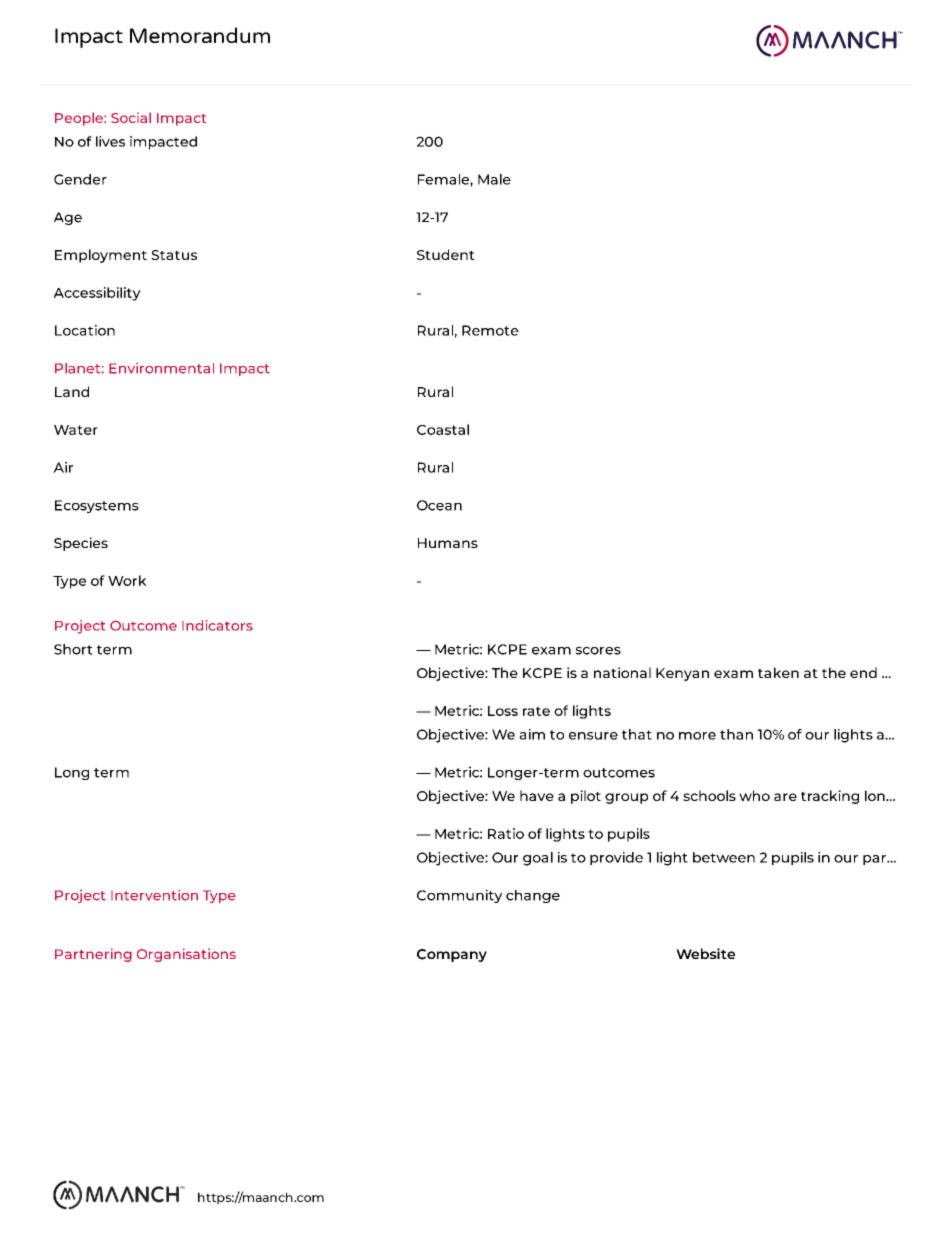 This image has height=1233, width=952. What do you see at coordinates (598, 651) in the image?
I see `scores` at bounding box center [598, 651].
